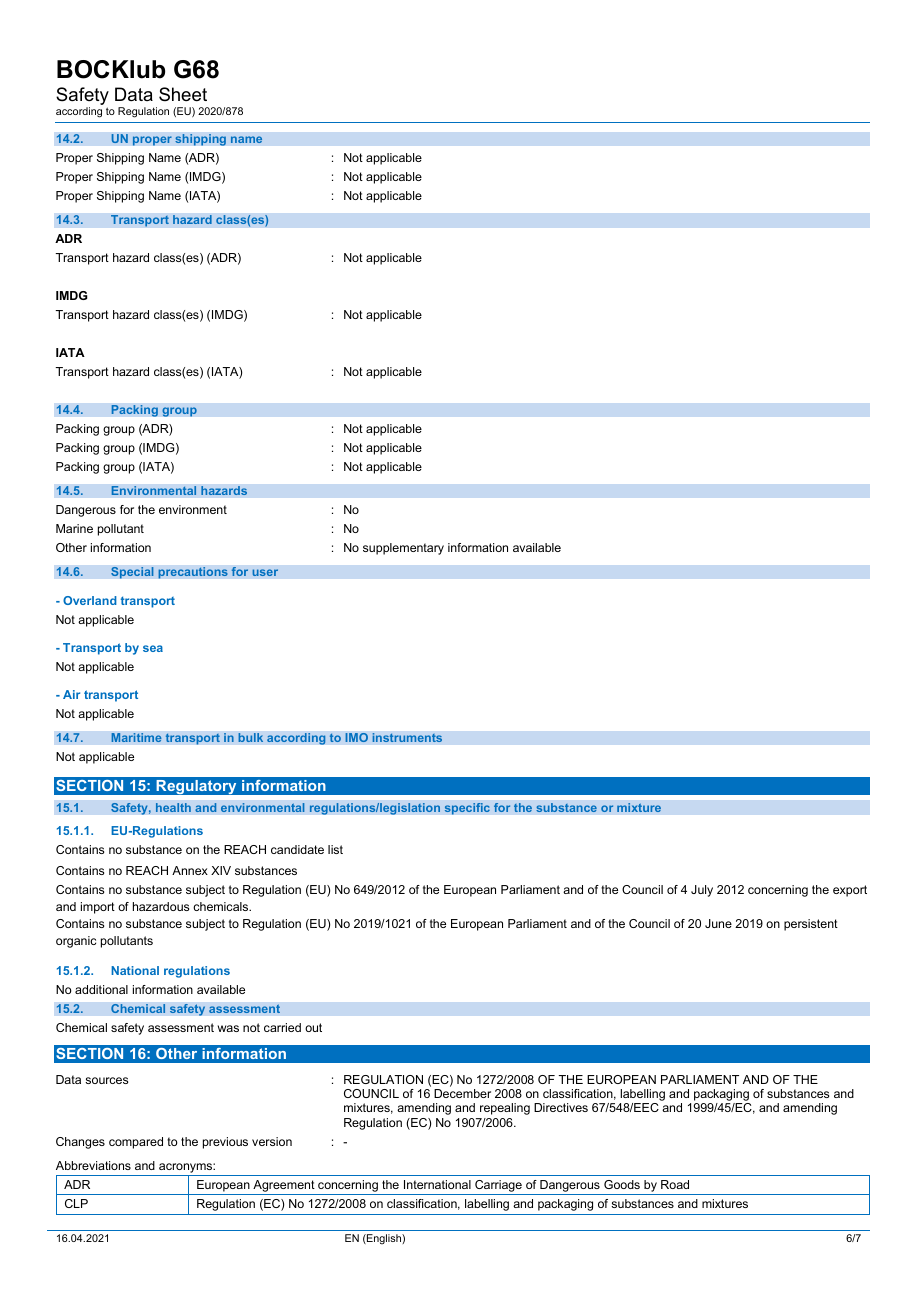  What do you see at coordinates (702, 891) in the image?
I see `July` at bounding box center [702, 891].
